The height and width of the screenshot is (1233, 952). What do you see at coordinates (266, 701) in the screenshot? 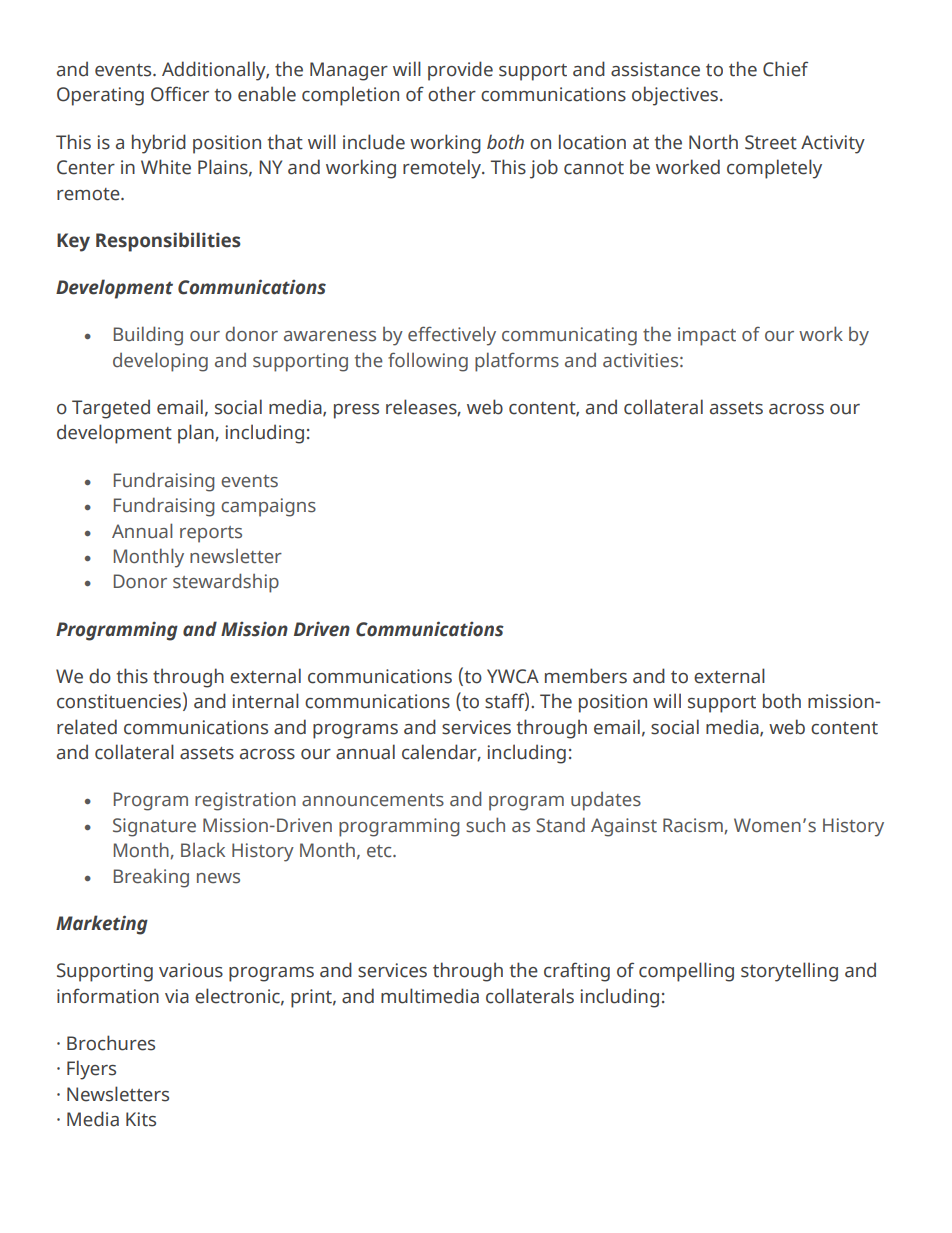
I see `internal` at bounding box center [266, 701].
